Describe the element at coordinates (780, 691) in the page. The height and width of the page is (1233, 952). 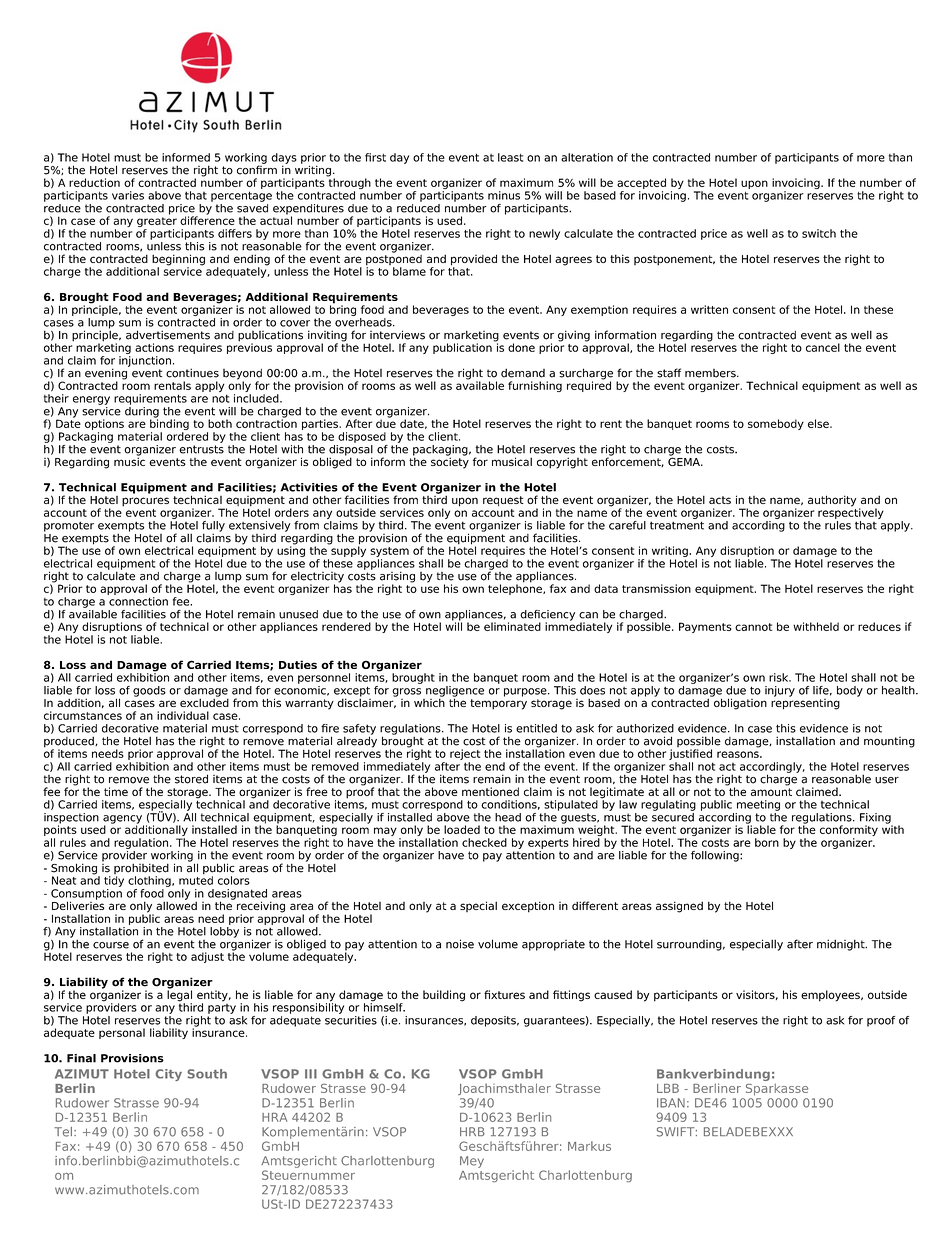
I see `injury` at that location.
